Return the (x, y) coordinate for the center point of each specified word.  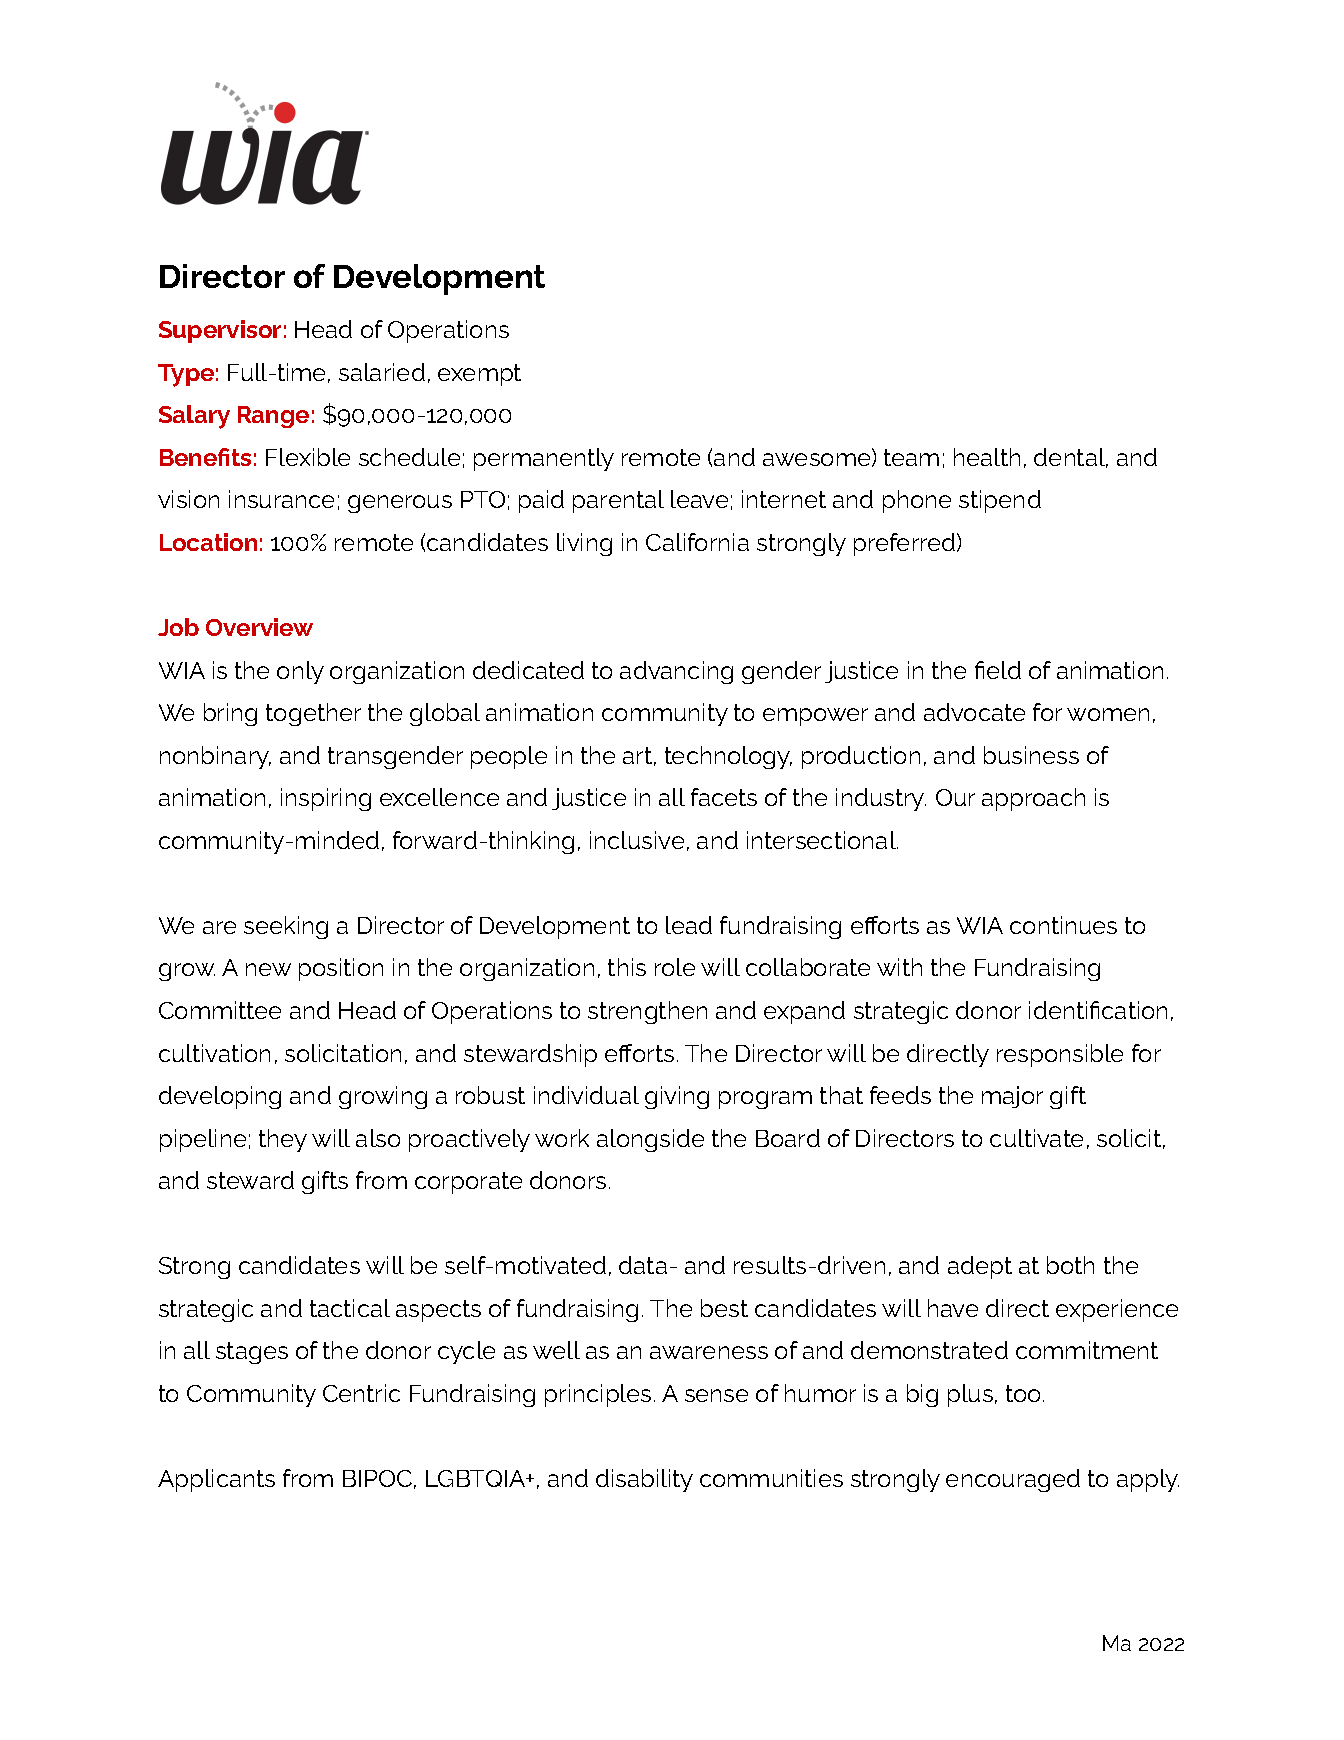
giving (677, 1097)
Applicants (216, 1480)
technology (728, 757)
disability (644, 1480)
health (987, 457)
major (1012, 1097)
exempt (479, 375)
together (313, 714)
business (1031, 755)
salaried (382, 372)
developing (220, 1097)
